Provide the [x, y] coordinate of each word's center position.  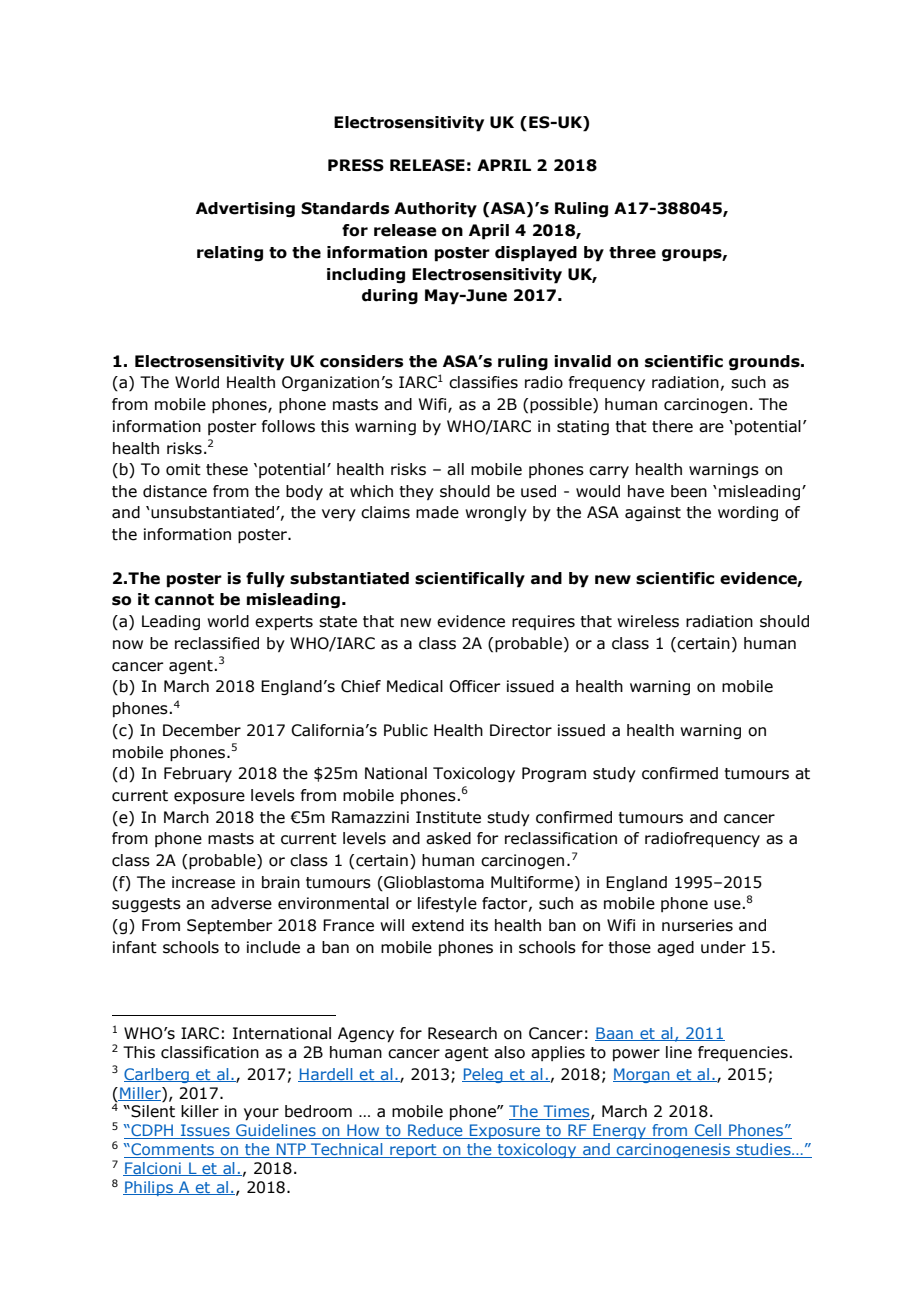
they [416, 492]
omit [183, 469]
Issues [205, 1131]
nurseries [697, 925]
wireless [648, 621]
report [413, 1151]
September [230, 926]
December [202, 730]
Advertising [245, 209]
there [672, 426]
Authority [435, 210]
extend [438, 925]
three [632, 252]
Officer [475, 686]
